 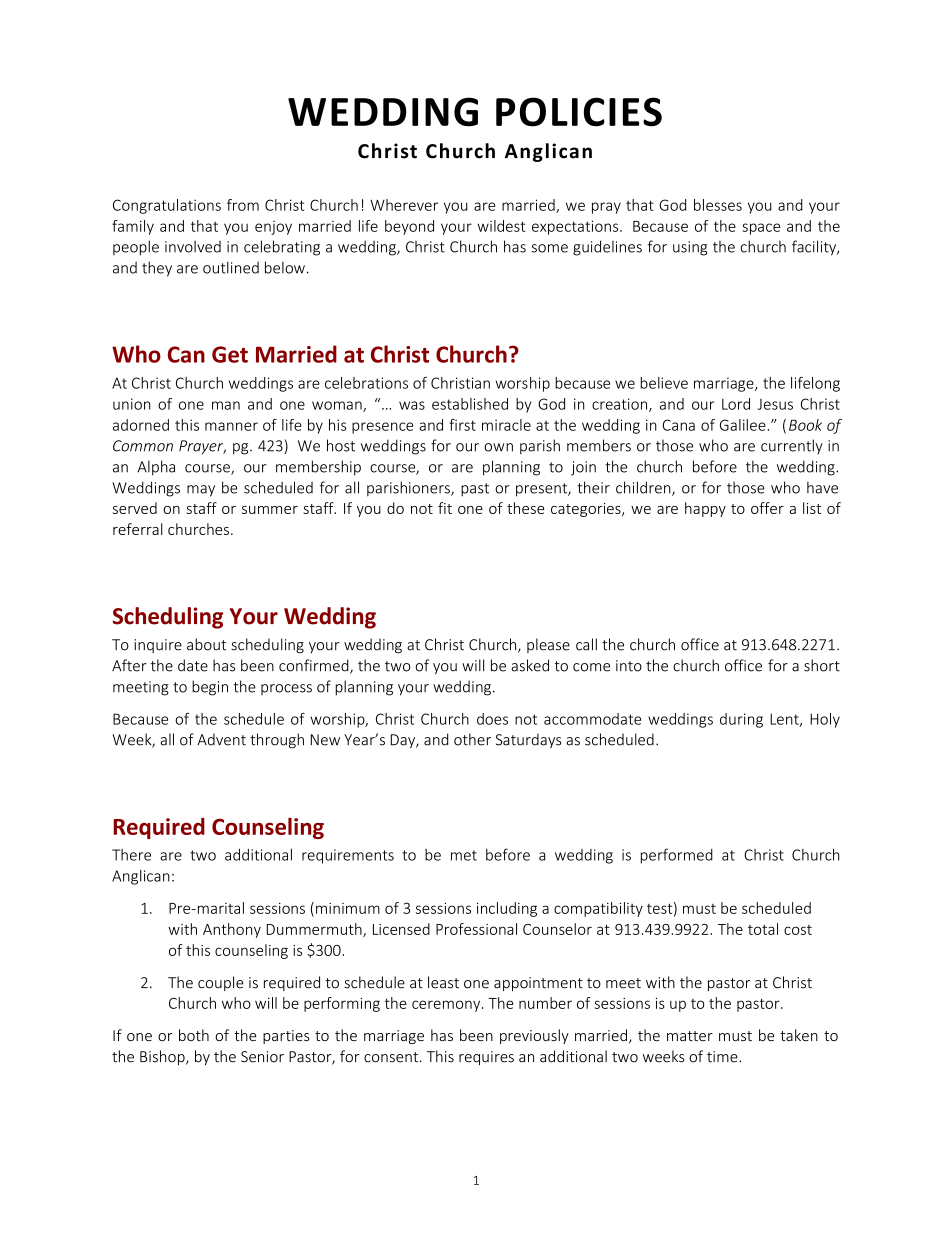 I want to click on Galilee, so click(x=744, y=425).
